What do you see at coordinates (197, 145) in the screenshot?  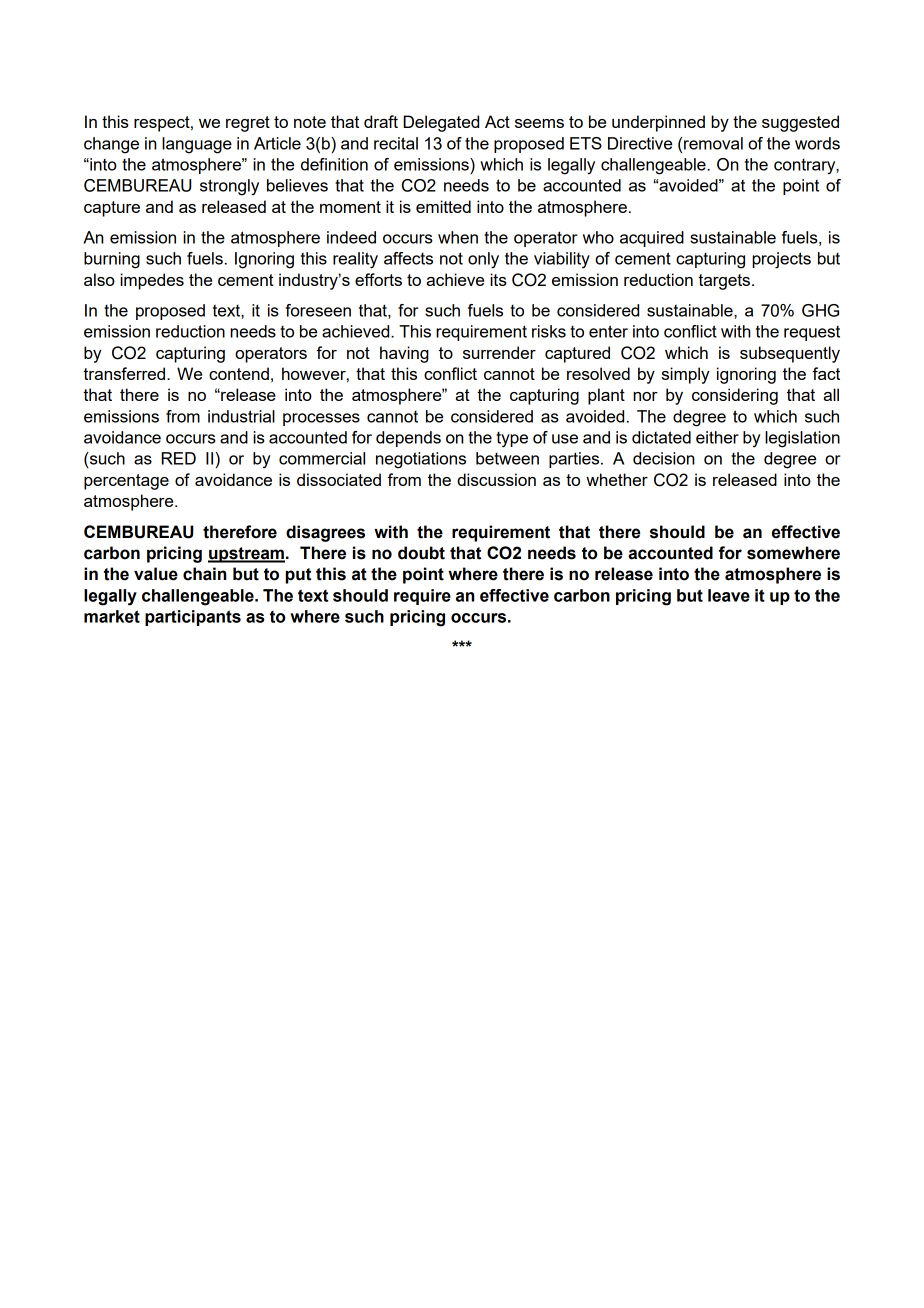 I see `language` at bounding box center [197, 145].
